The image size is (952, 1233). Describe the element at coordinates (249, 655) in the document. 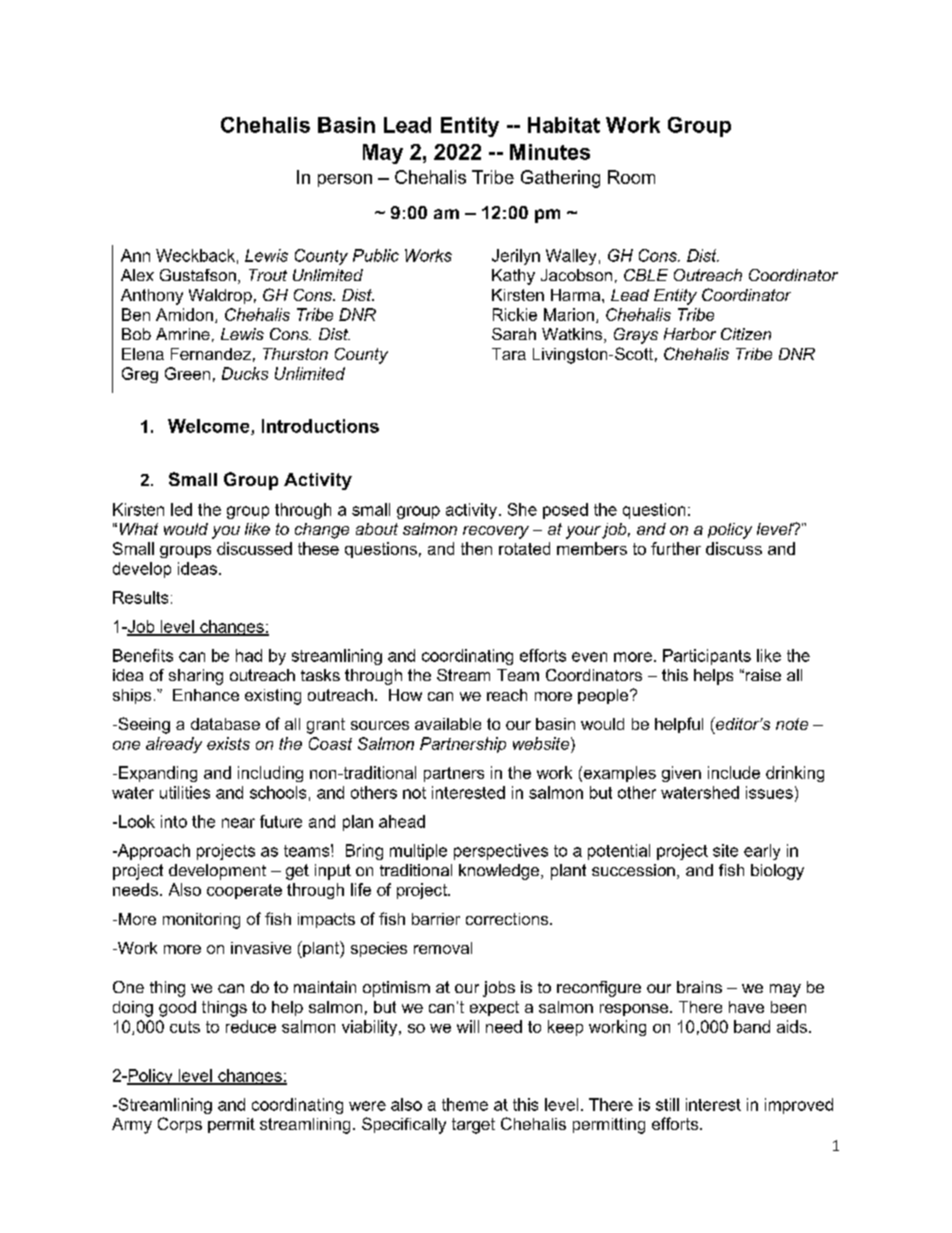

I see `had` at that location.
